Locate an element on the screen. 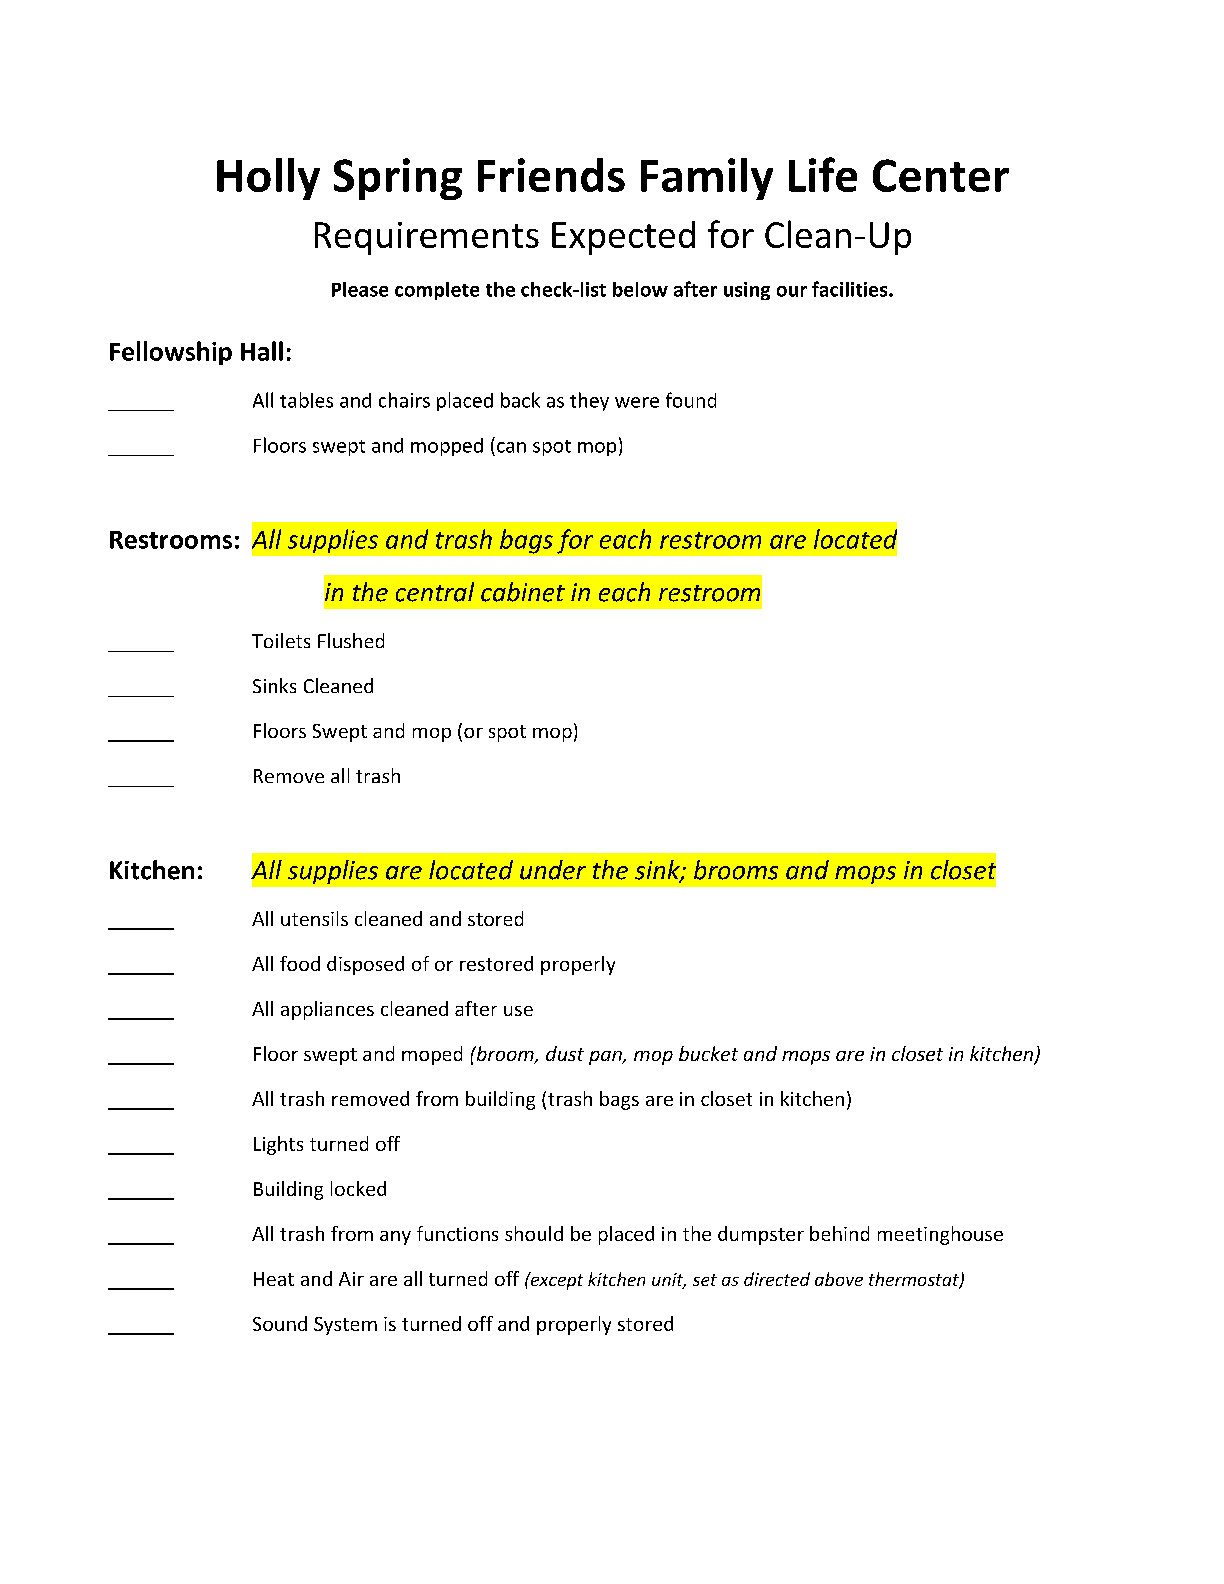 This screenshot has width=1224, height=1584. Heat is located at coordinates (274, 1279).
